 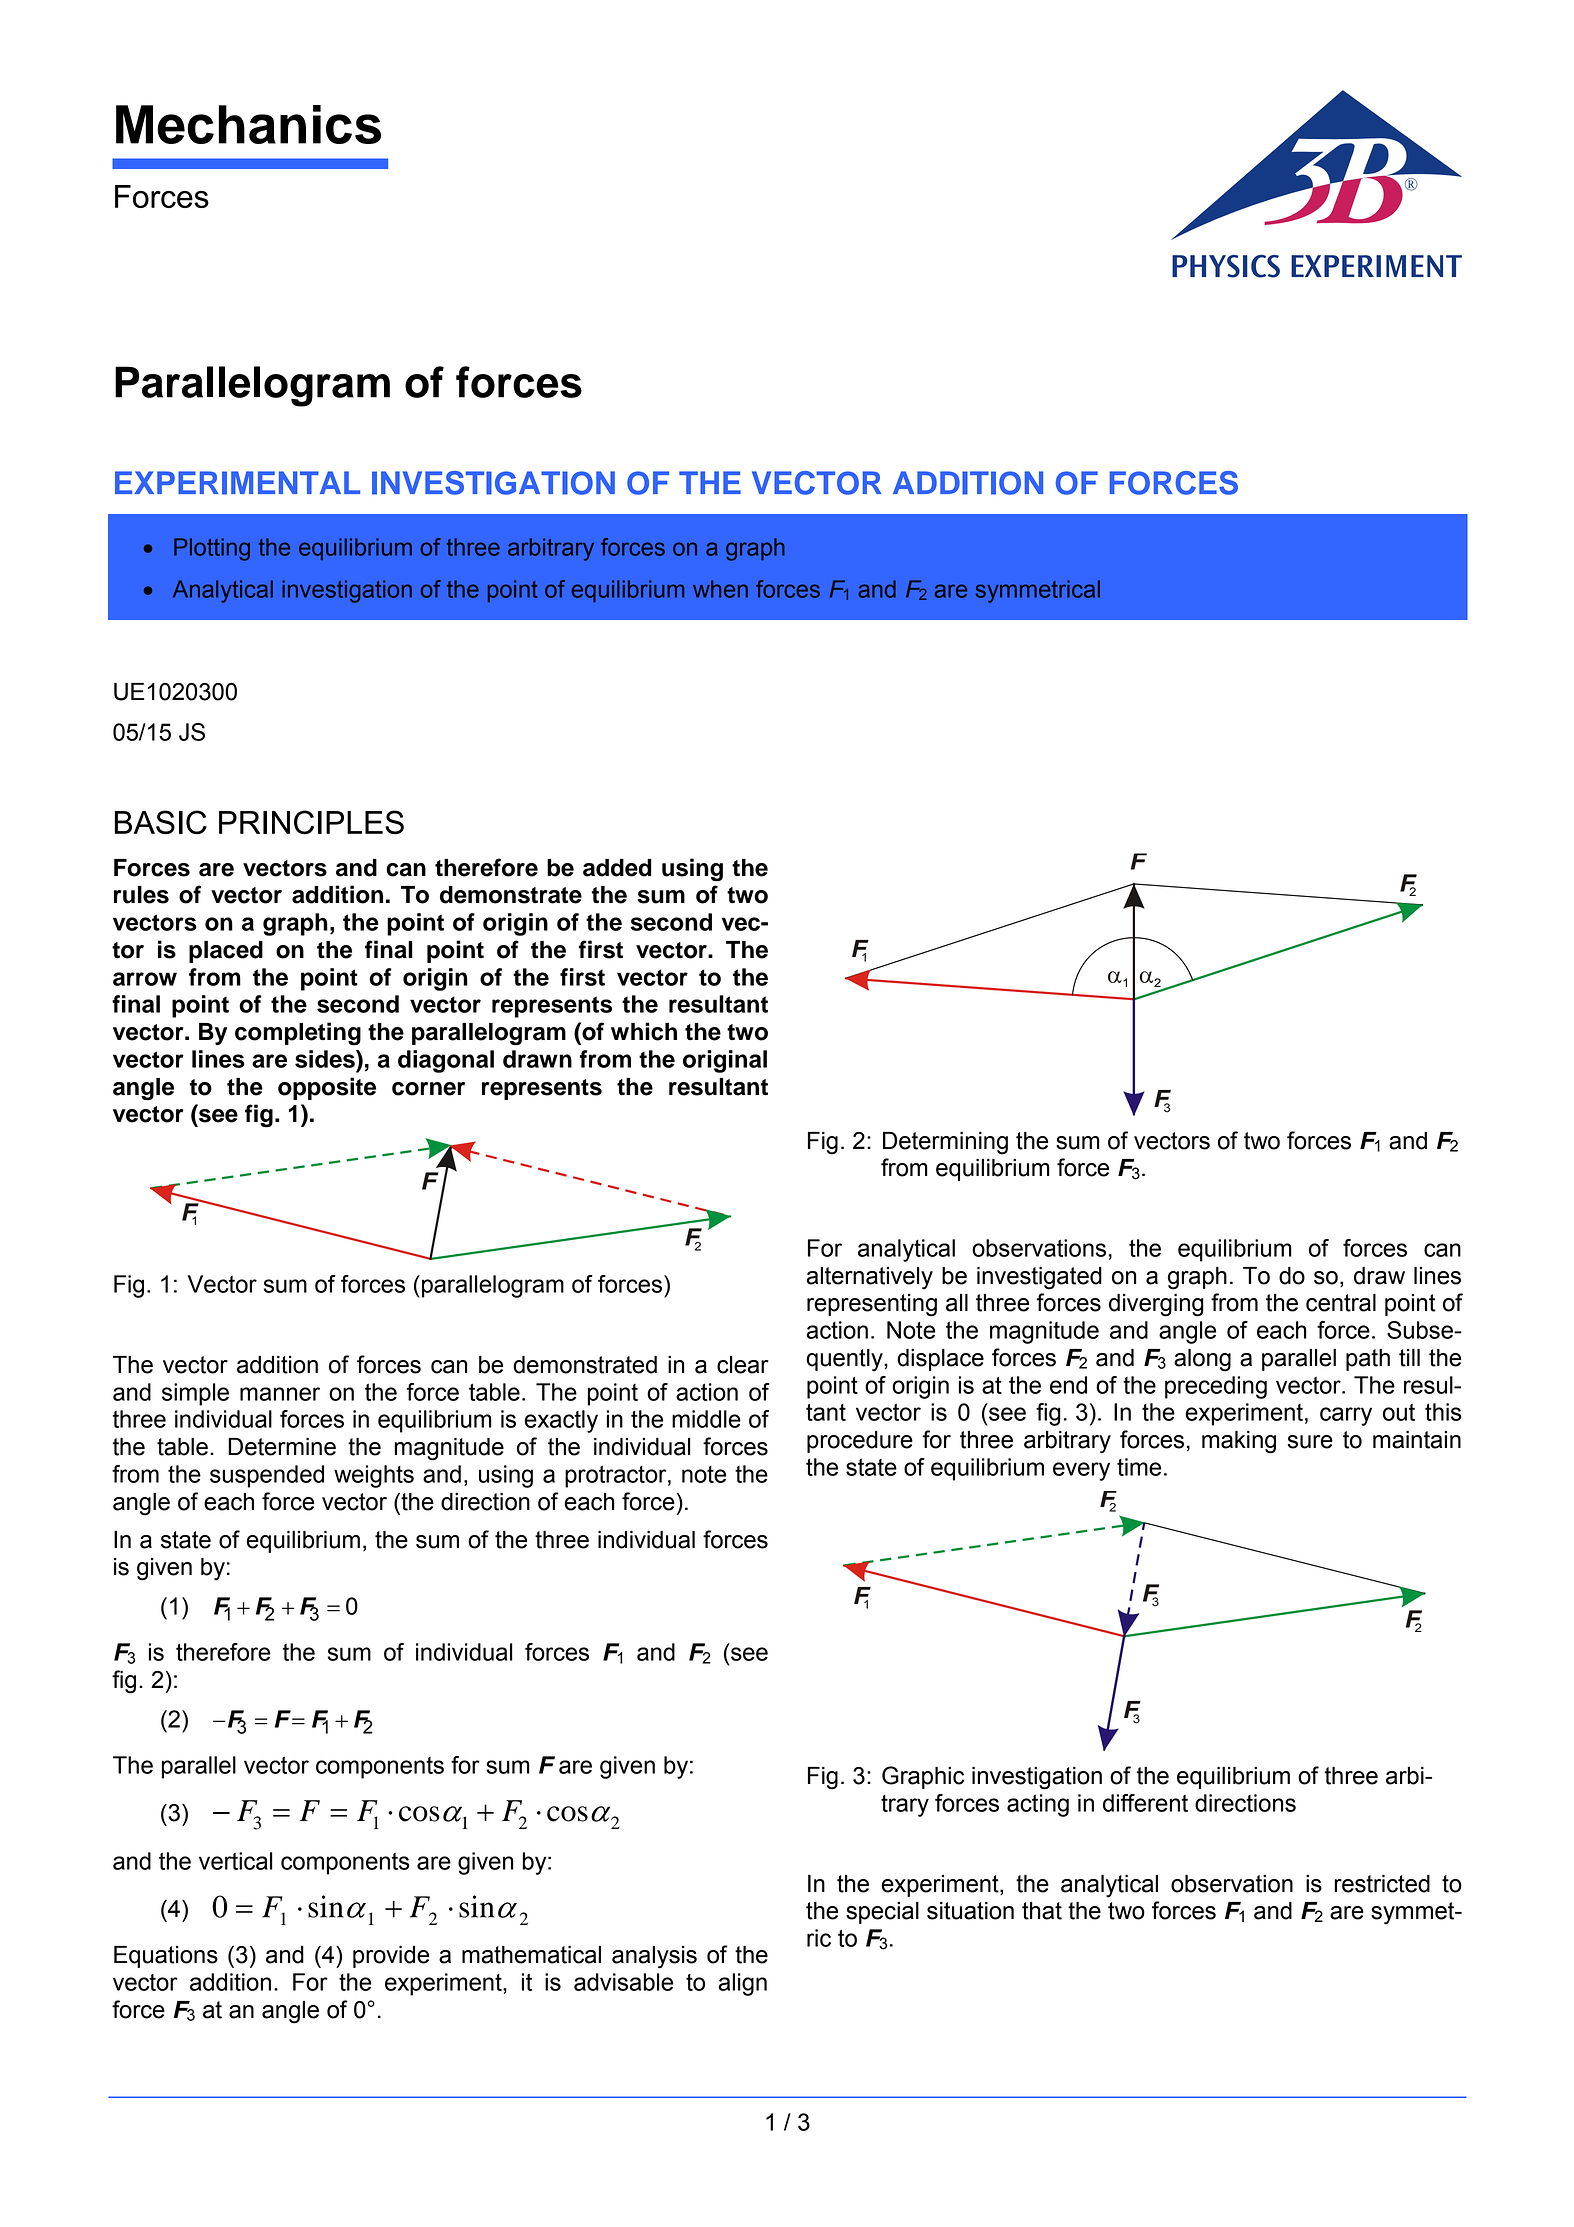 What do you see at coordinates (248, 124) in the screenshot?
I see `Mechanics` at bounding box center [248, 124].
